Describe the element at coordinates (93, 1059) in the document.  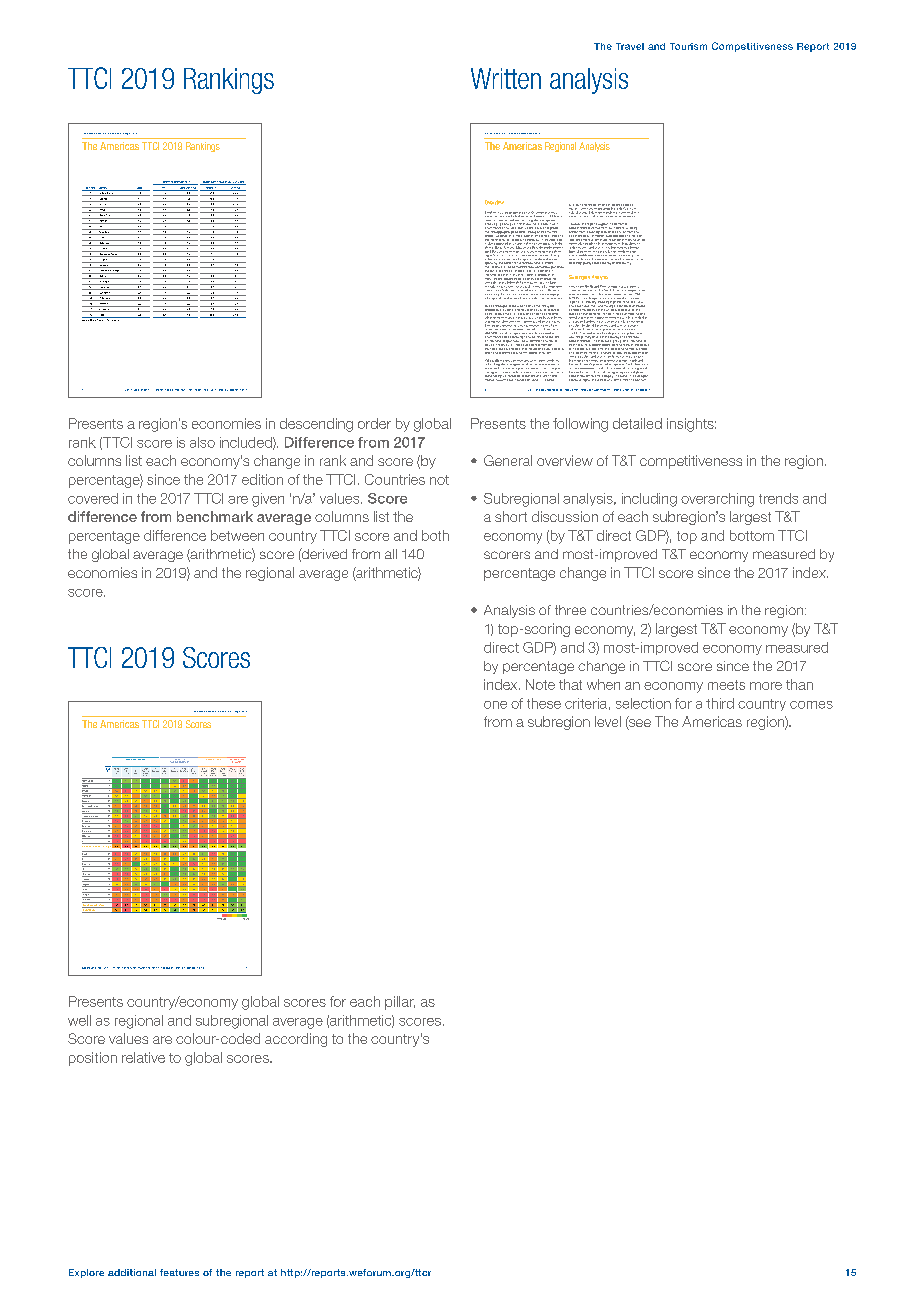
I see `position` at that location.
